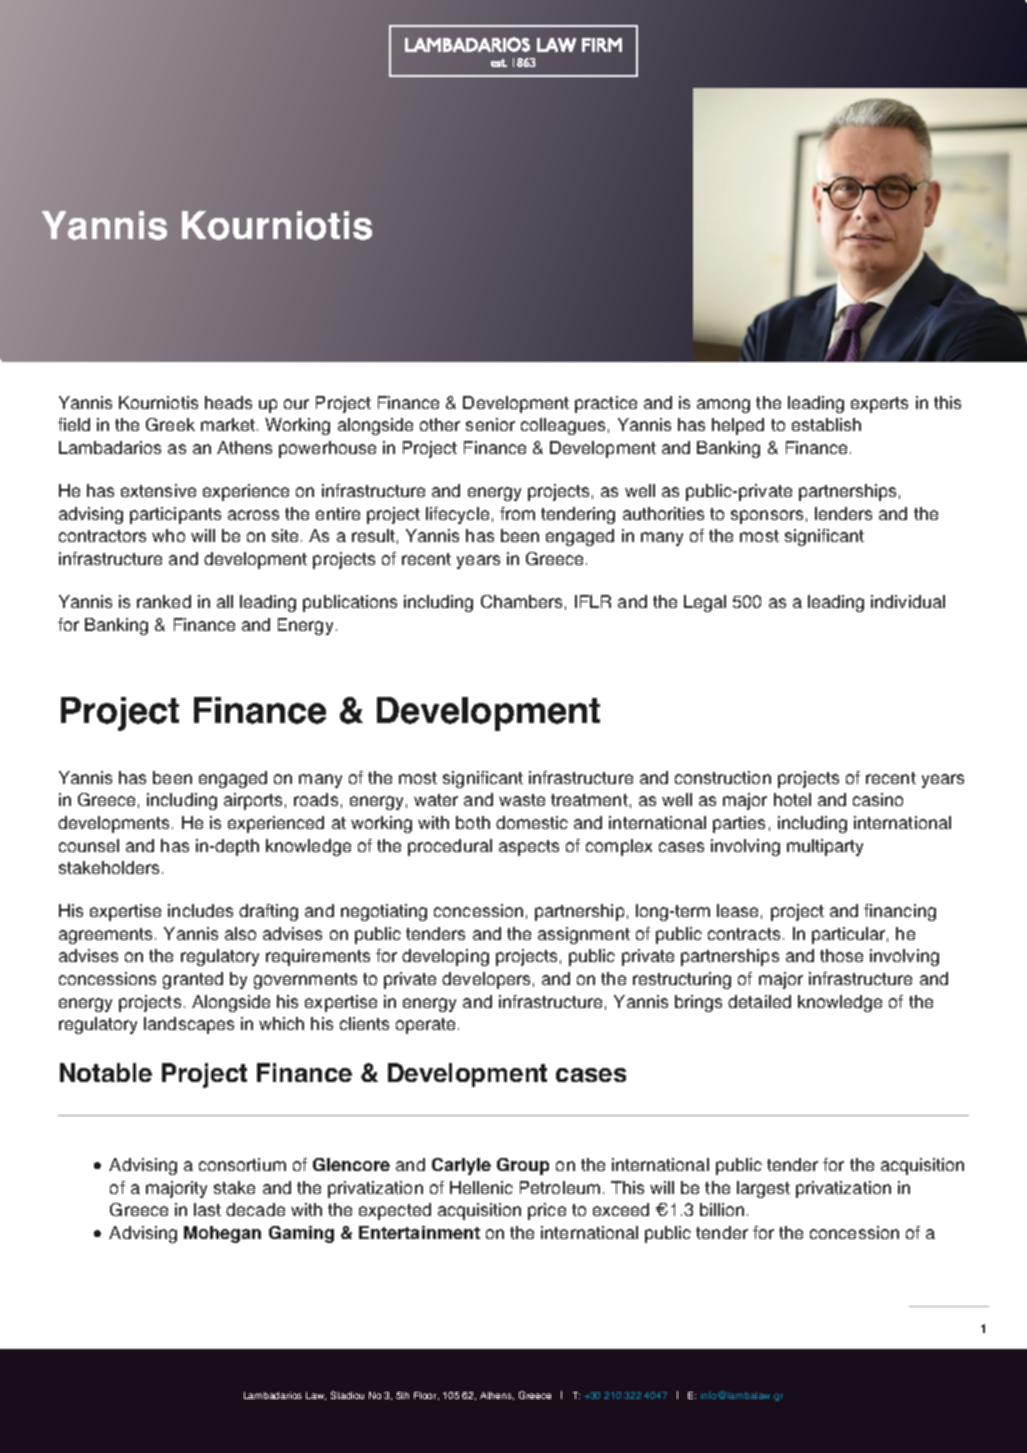 This screenshot has height=1453, width=1027. Describe the element at coordinates (826, 424) in the screenshot. I see `establish` at that location.
